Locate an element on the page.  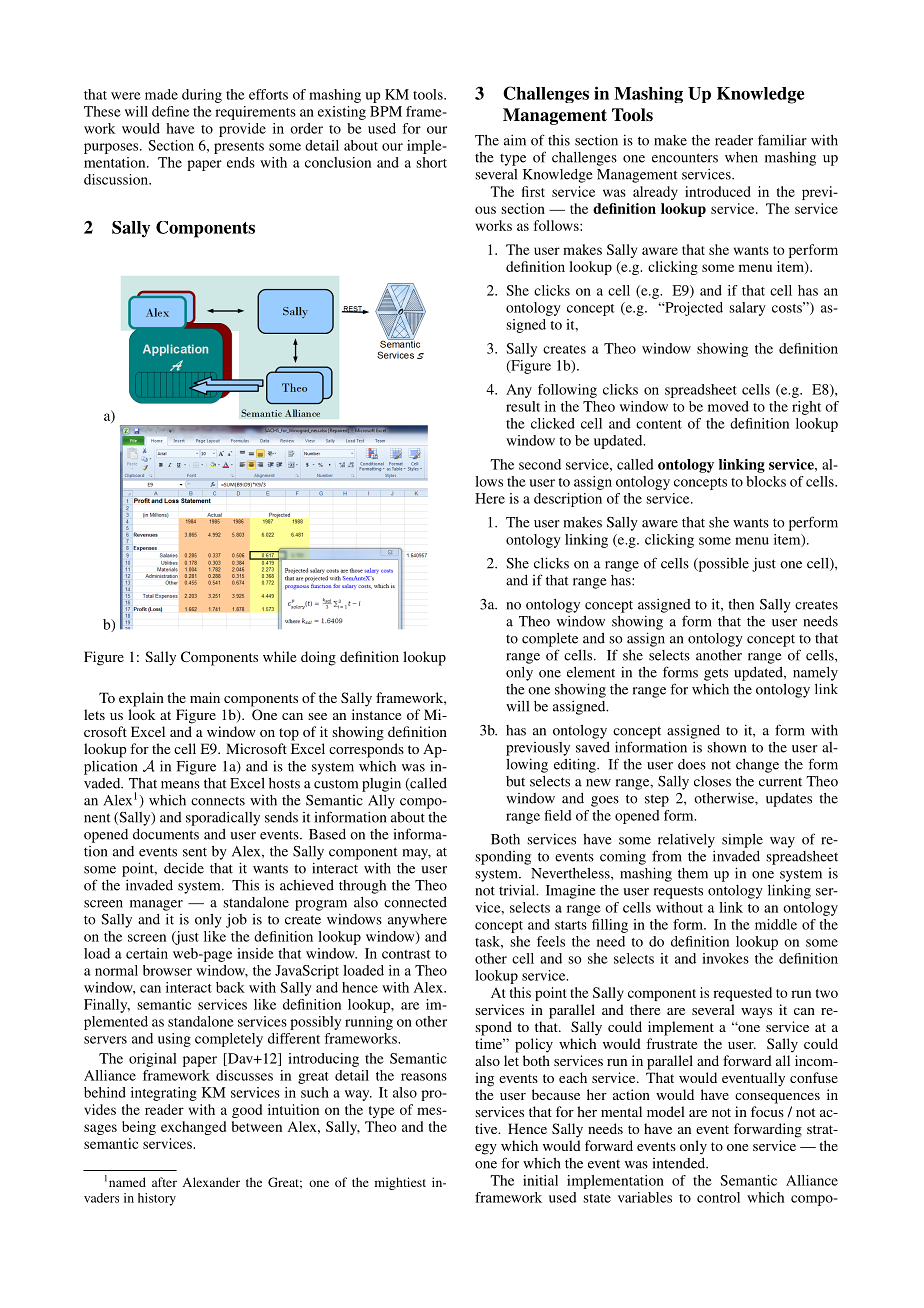
after is located at coordinates (164, 1182).
